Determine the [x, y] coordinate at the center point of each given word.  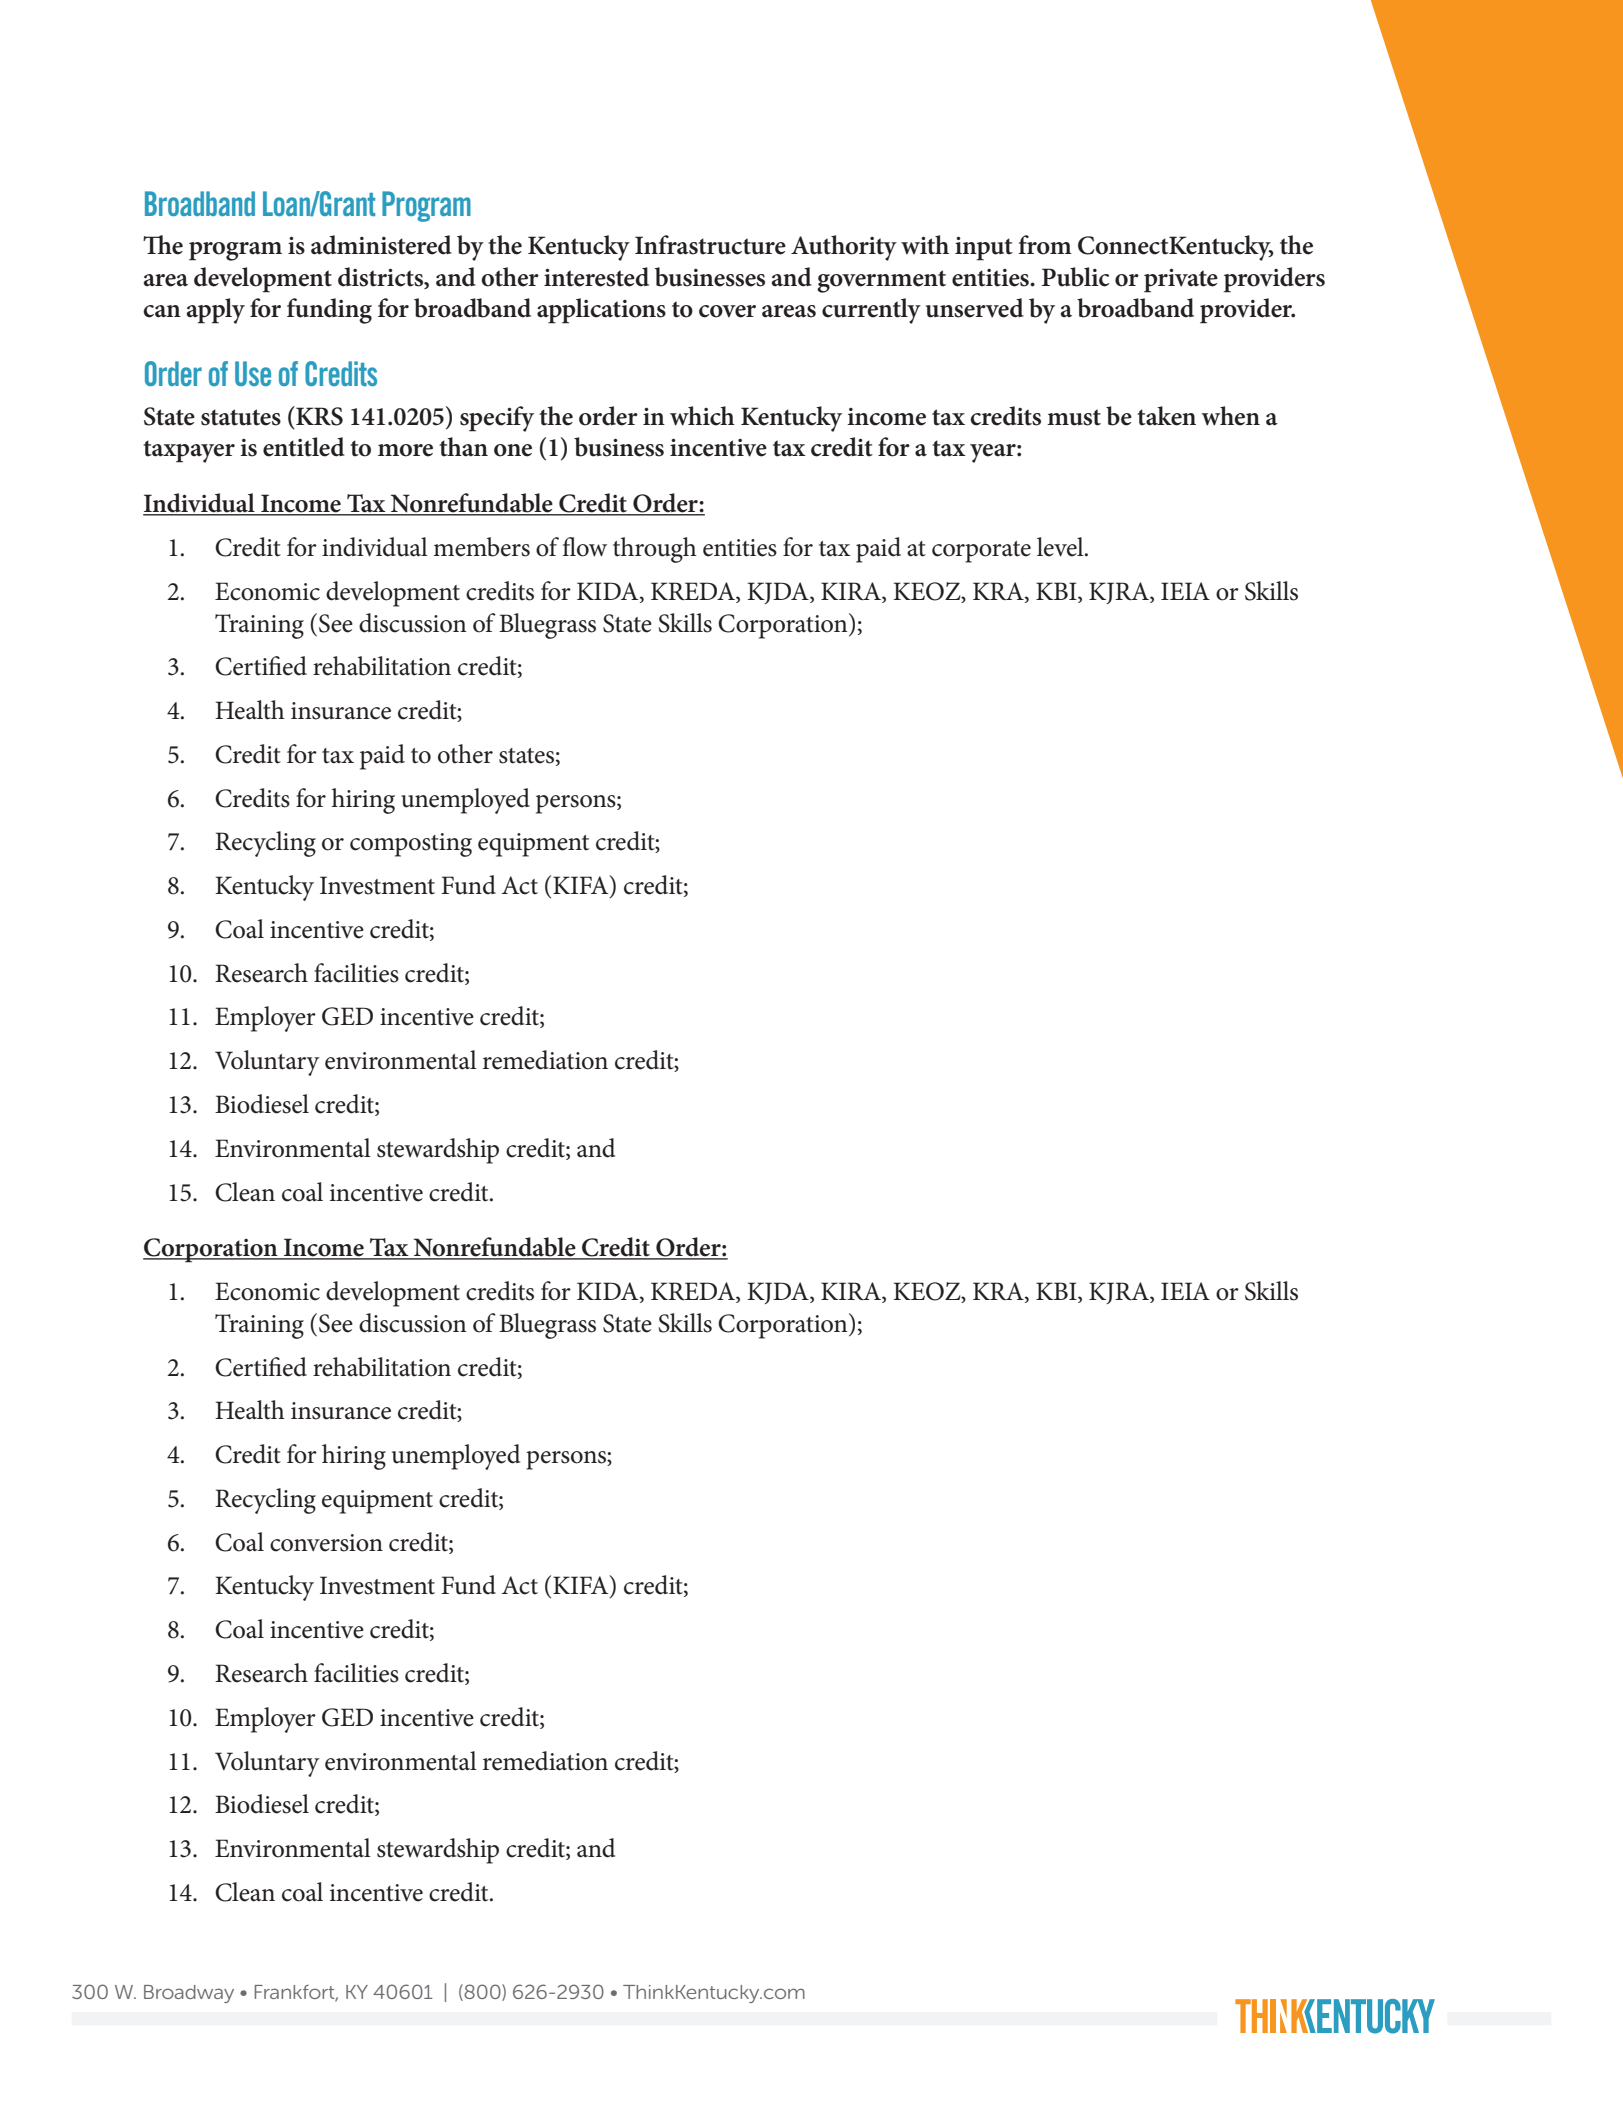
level [1061, 547]
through [655, 550]
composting [411, 845]
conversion [326, 1543]
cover [727, 311]
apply [216, 311]
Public [1076, 277]
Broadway [189, 1994]
